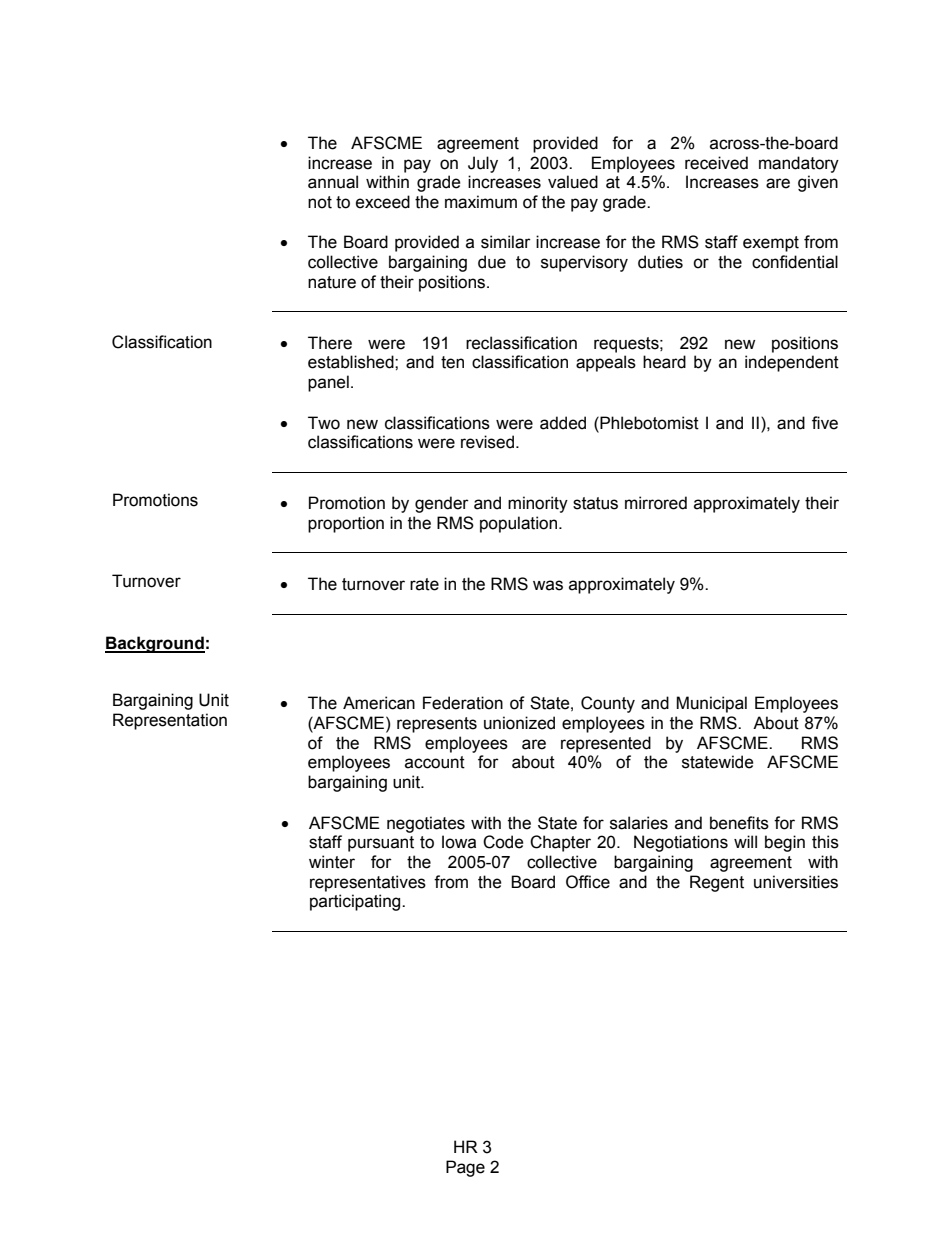 The height and width of the screenshot is (1233, 952). Describe the element at coordinates (716, 163) in the screenshot. I see `received` at that location.
